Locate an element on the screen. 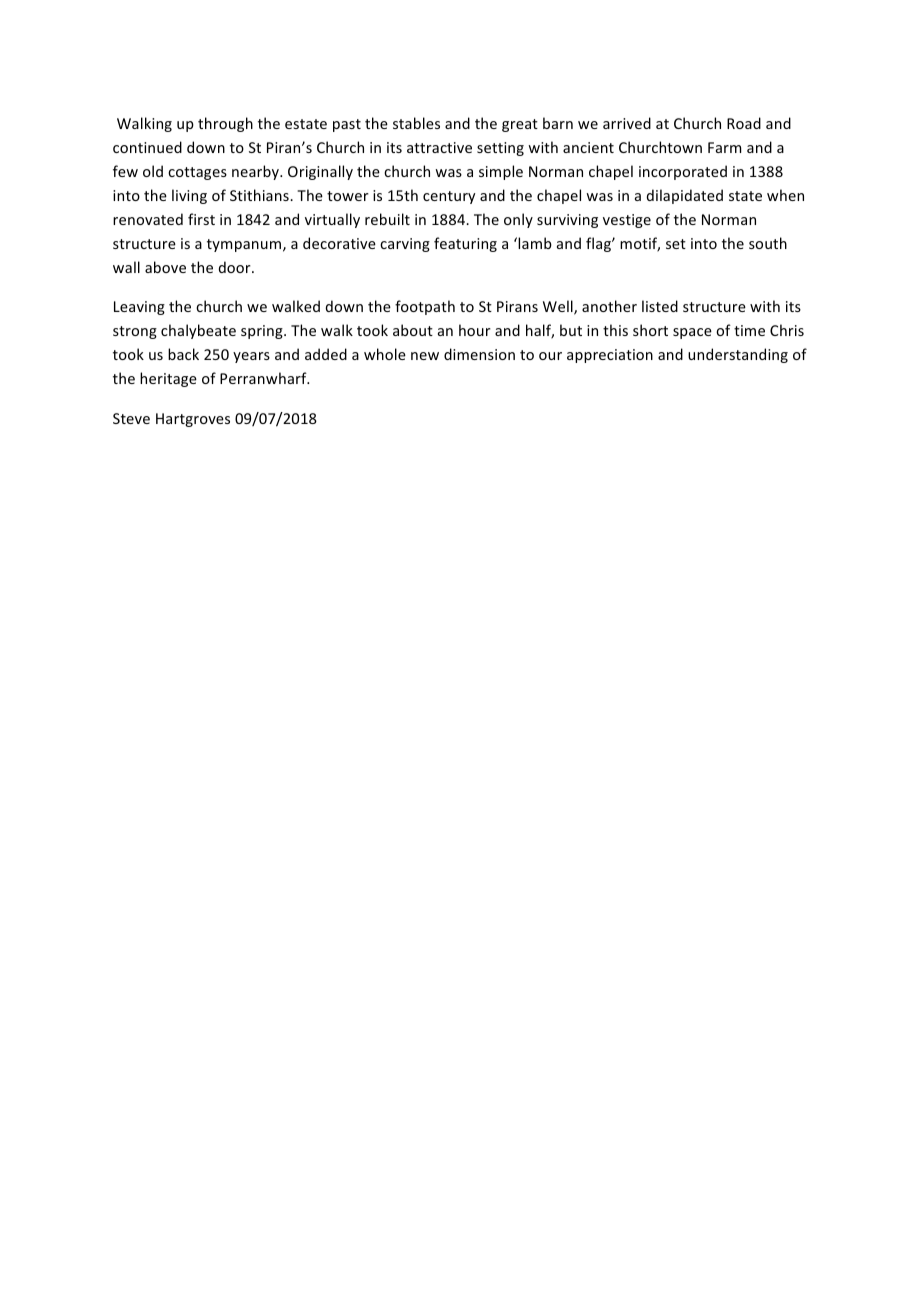 This screenshot has height=1308, width=924. new is located at coordinates (425, 356).
